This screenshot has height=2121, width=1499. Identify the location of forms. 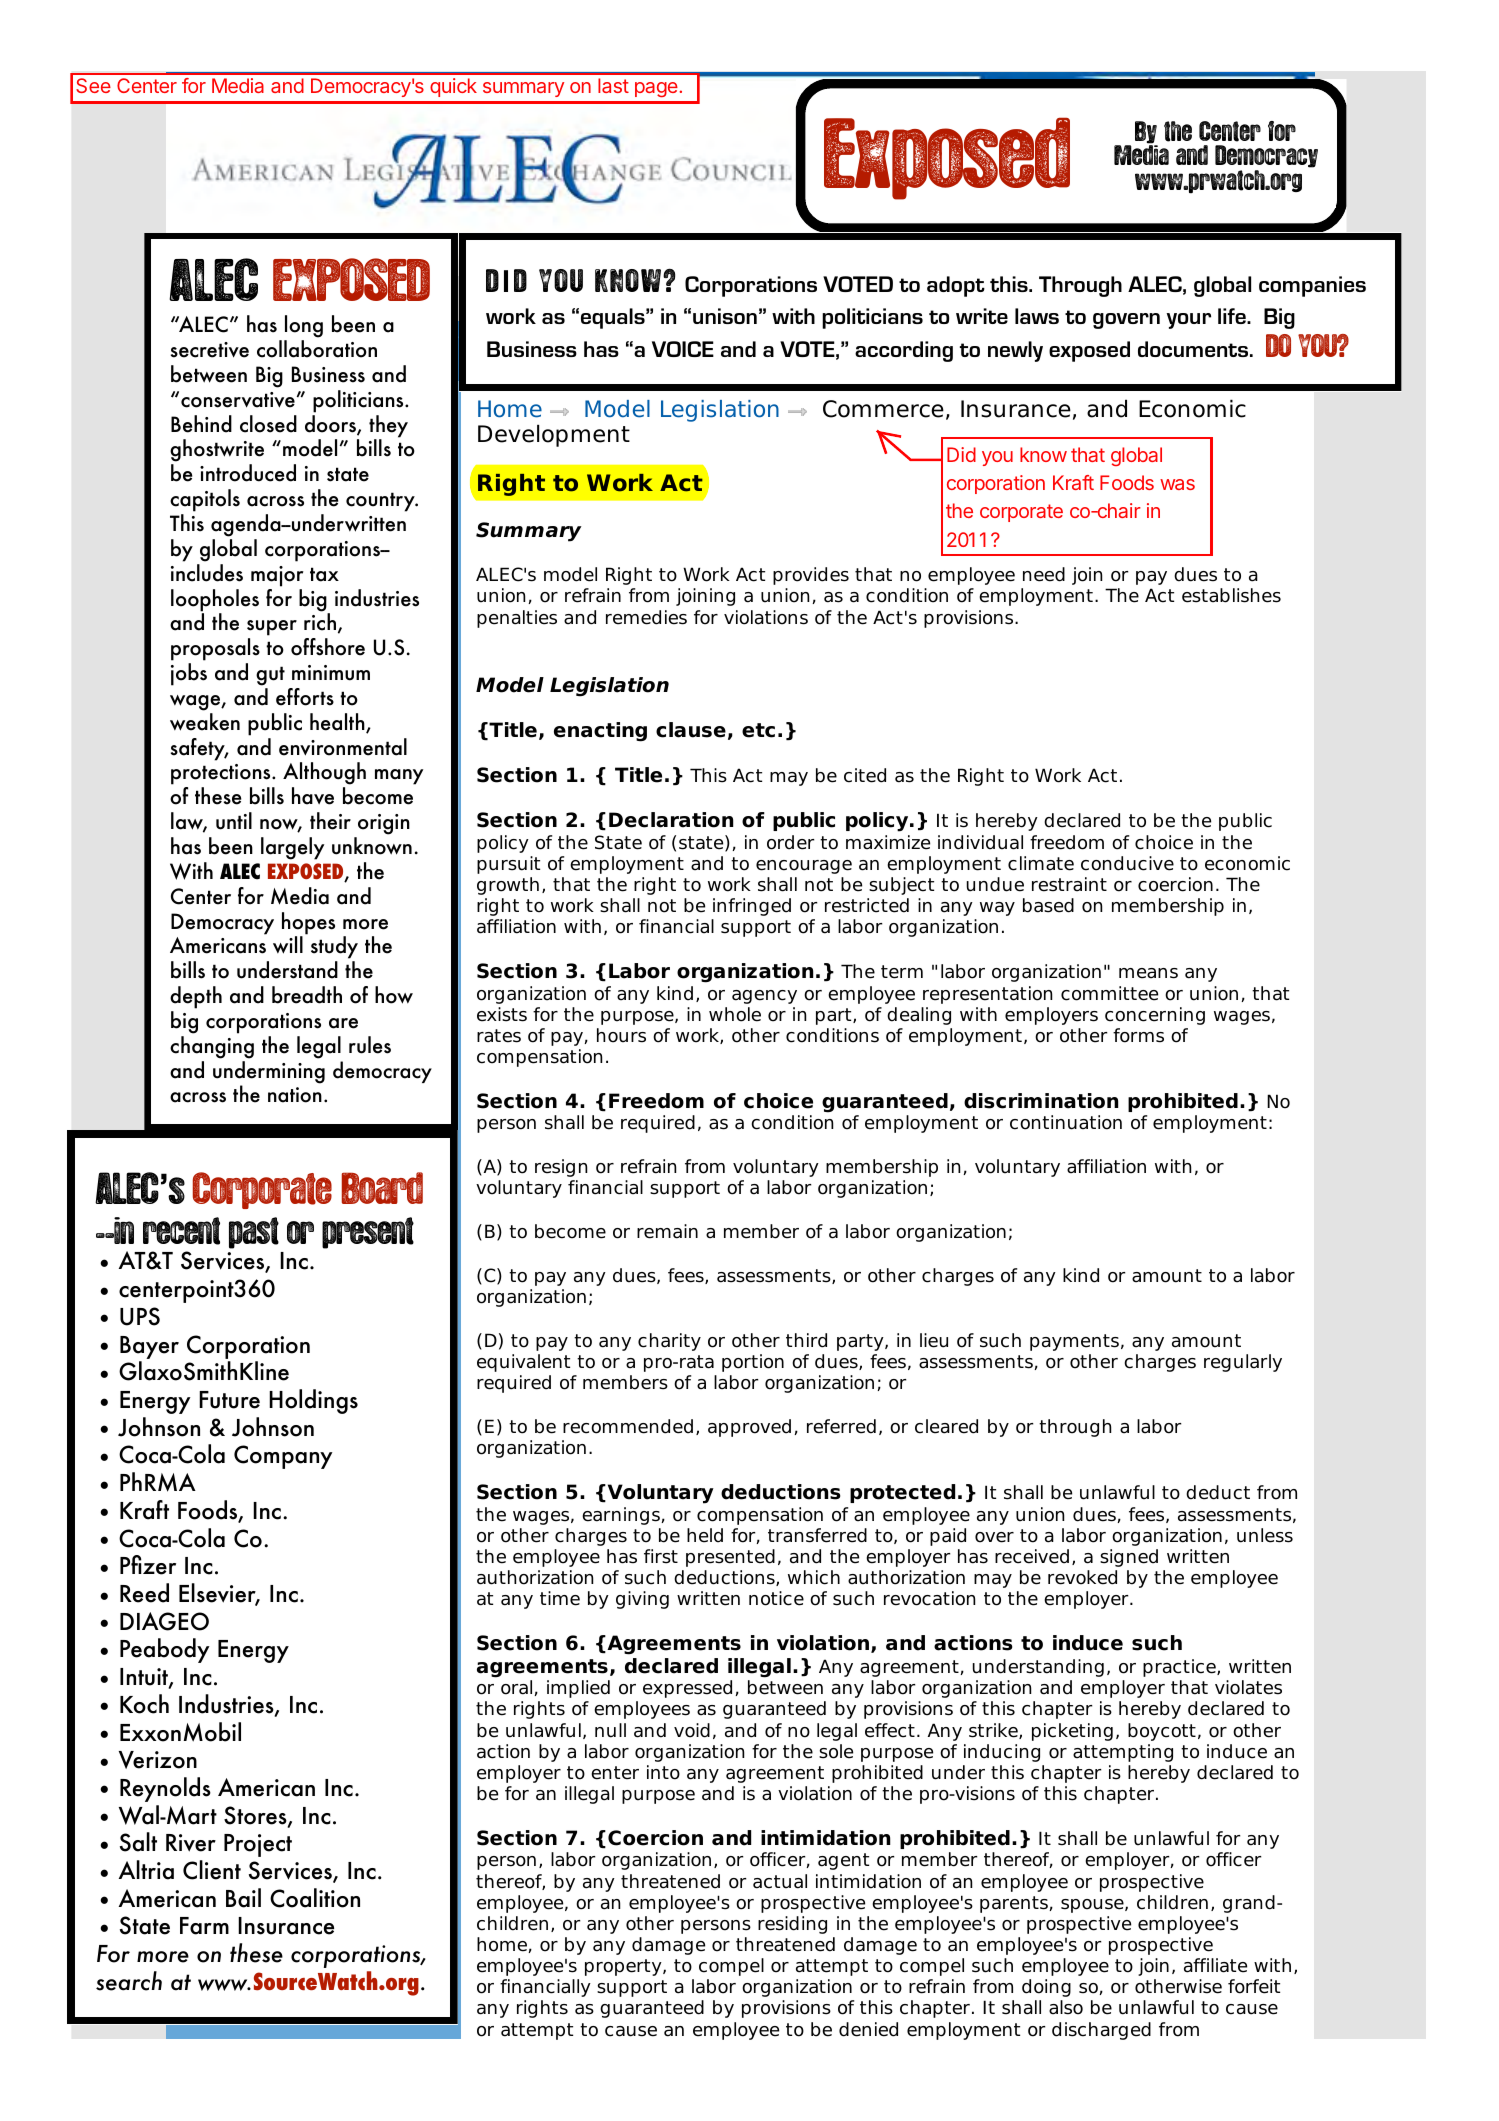
(1138, 1035).
